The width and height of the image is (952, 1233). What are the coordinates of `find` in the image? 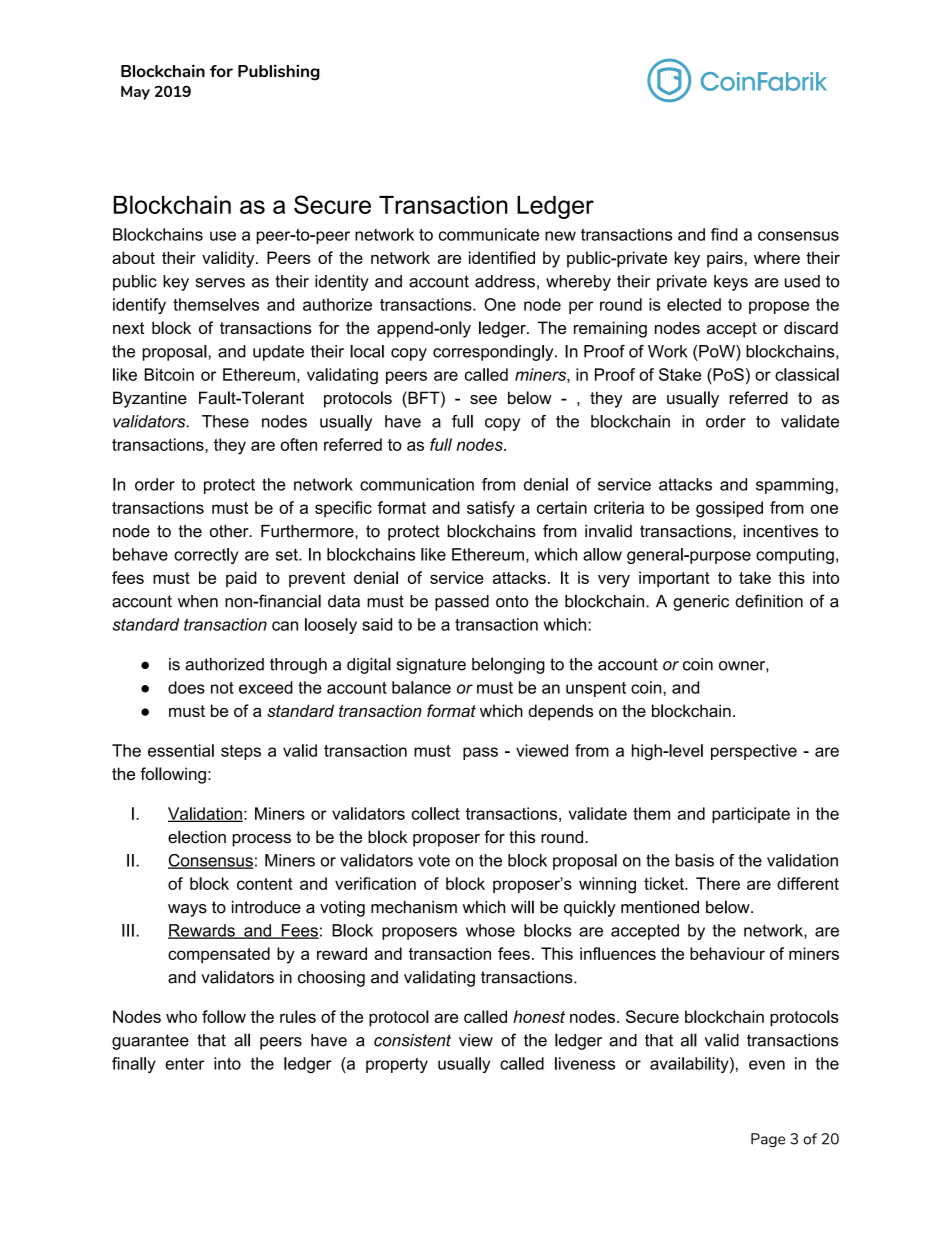 It's located at (724, 234).
